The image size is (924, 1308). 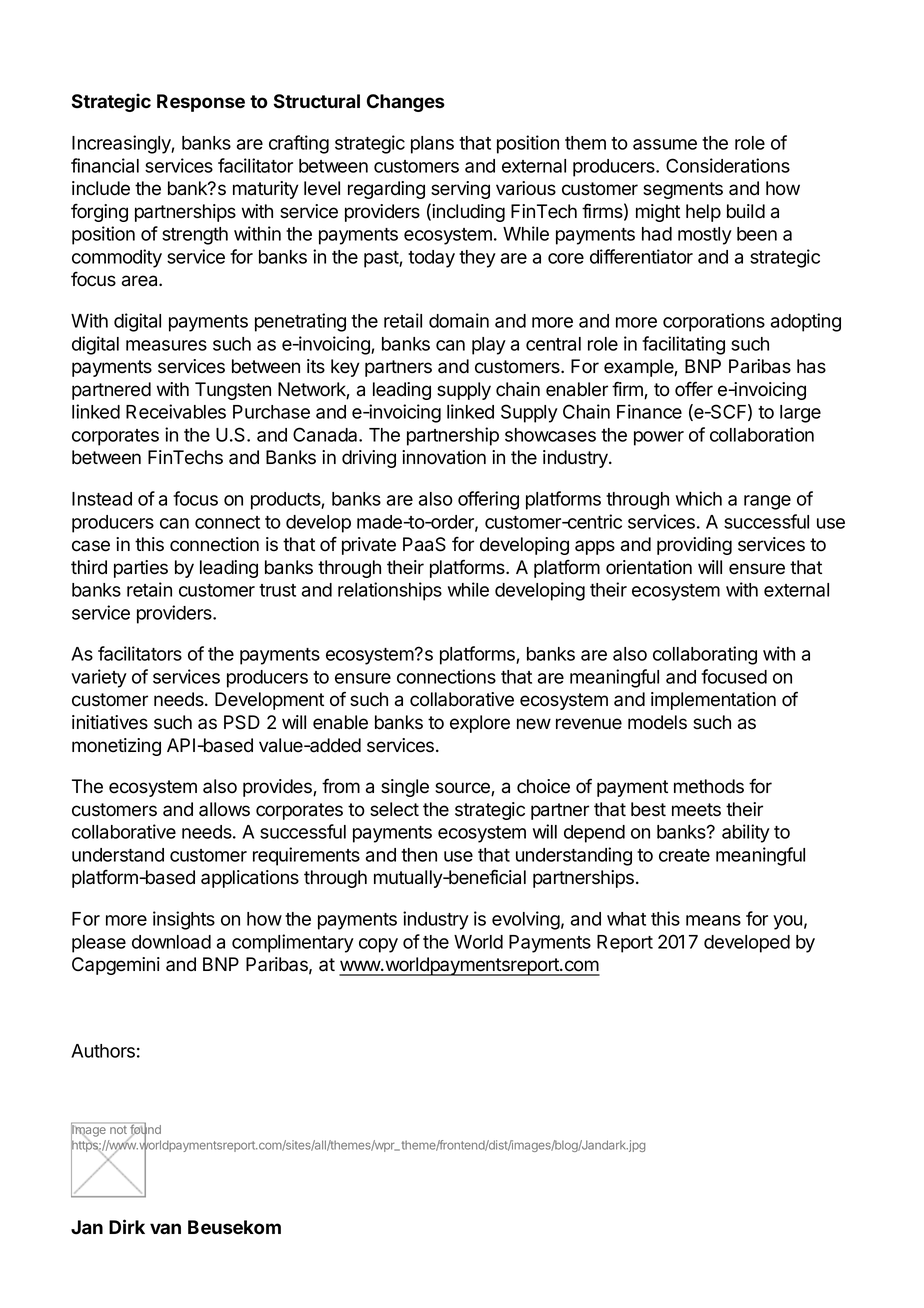 What do you see at coordinates (184, 920) in the screenshot?
I see `insights` at bounding box center [184, 920].
